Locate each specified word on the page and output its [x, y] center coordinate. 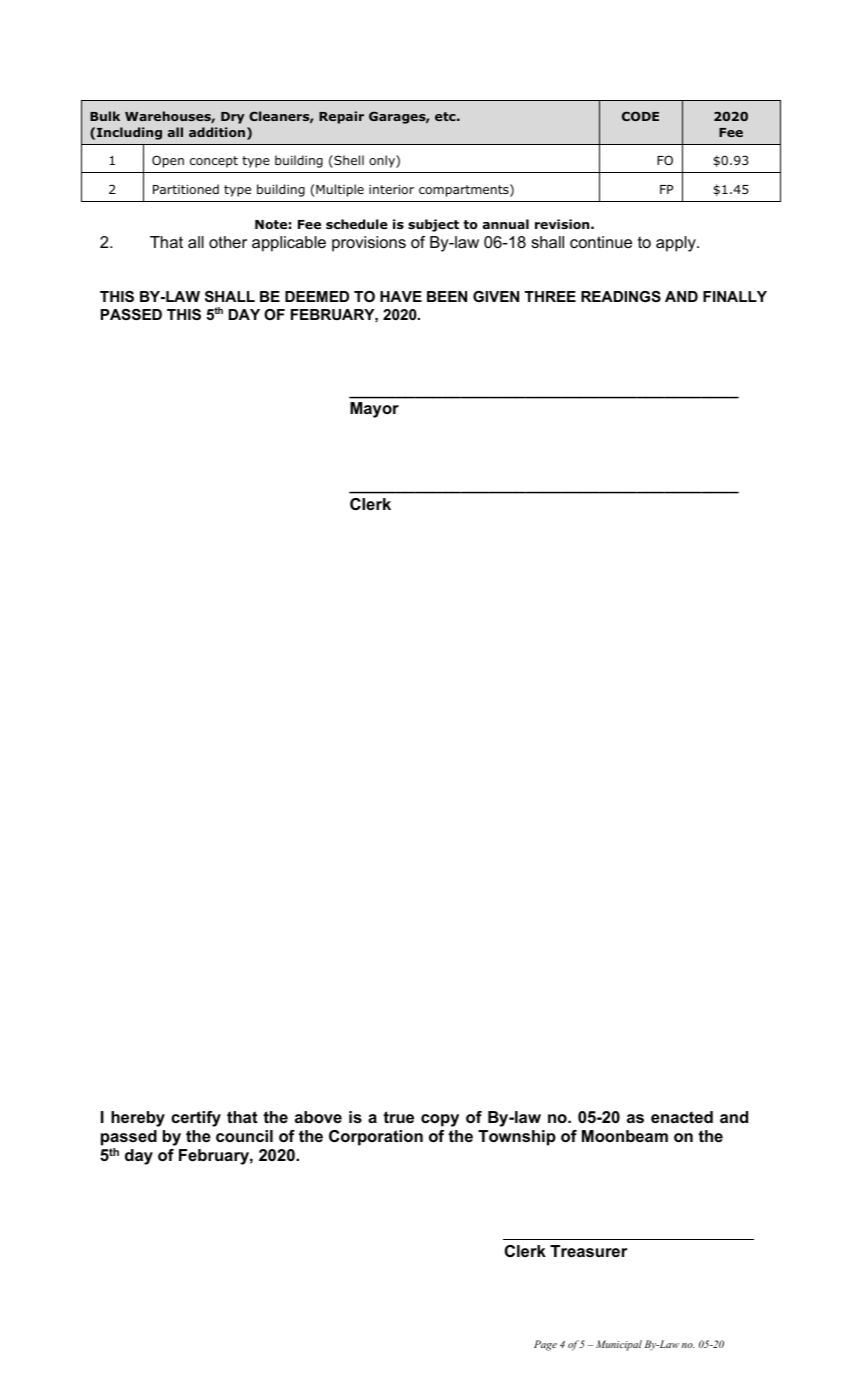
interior [391, 189]
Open [168, 161]
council [244, 1136]
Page [545, 1345]
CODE [640, 116]
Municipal [619, 1345]
